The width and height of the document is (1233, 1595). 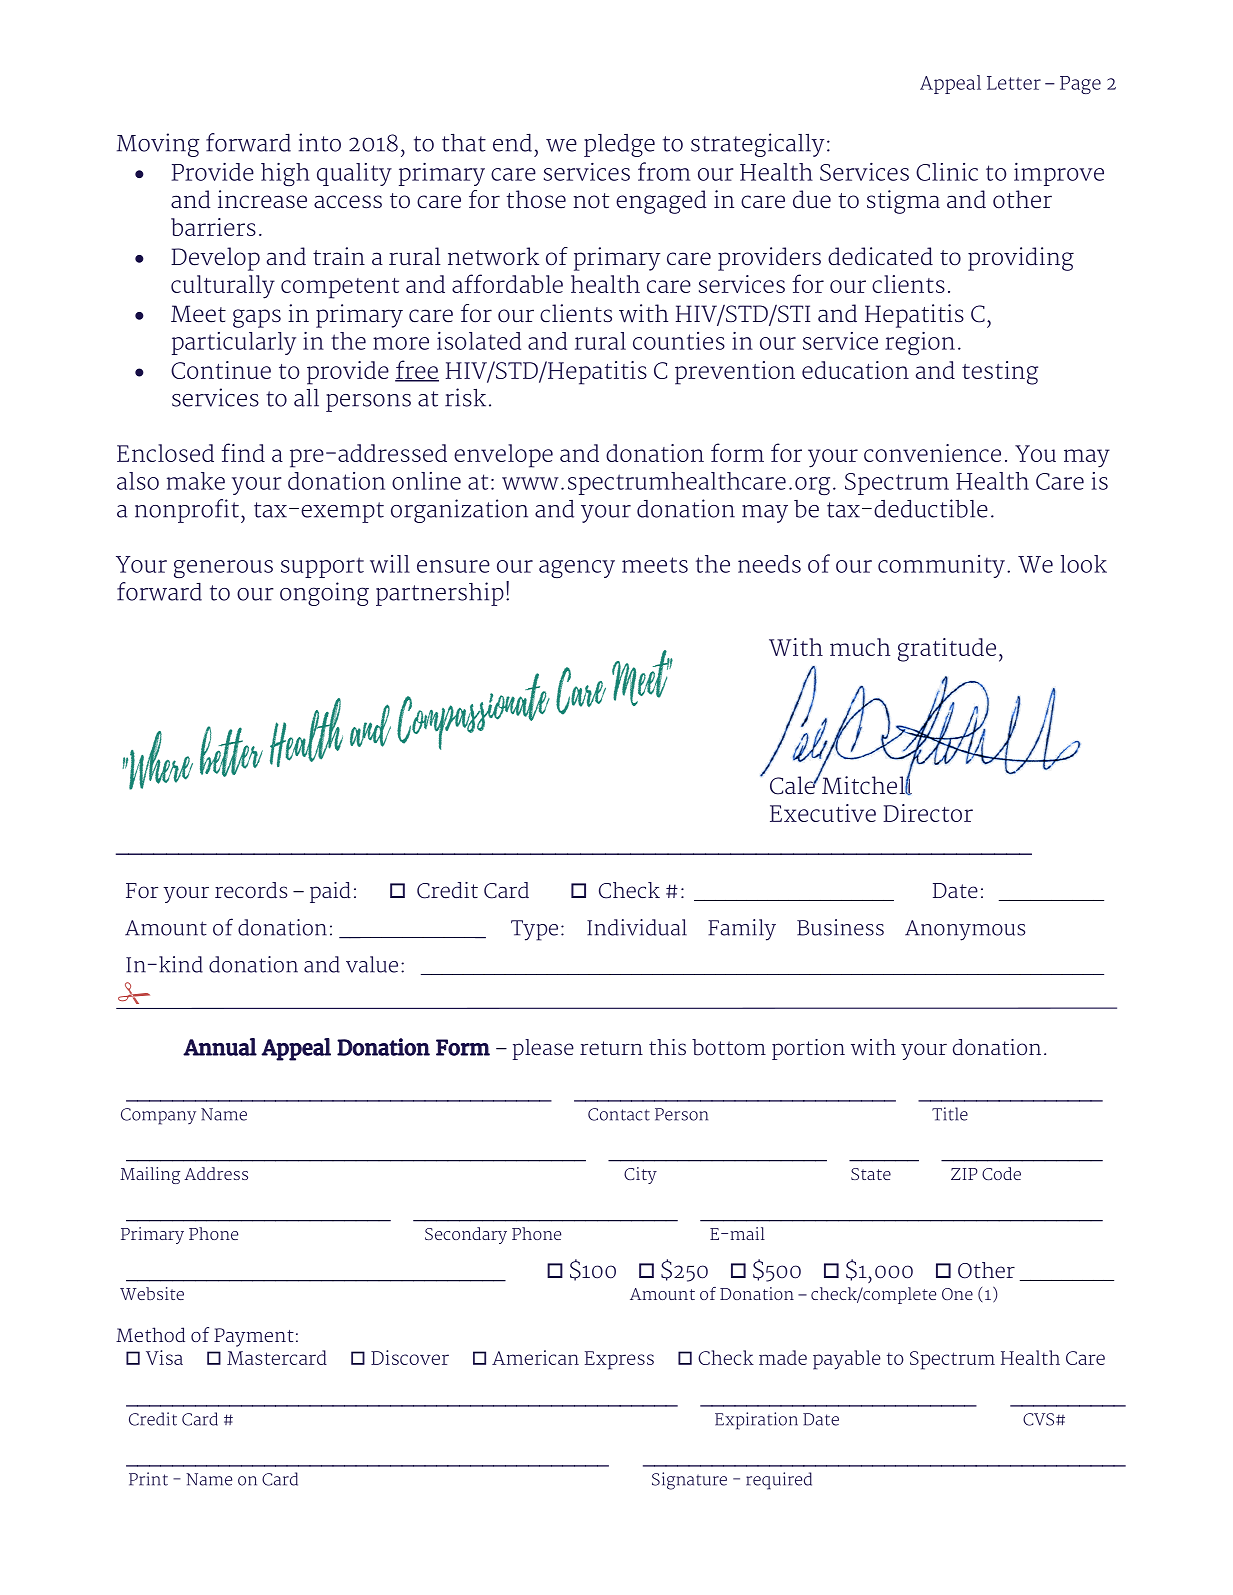 I want to click on Print, so click(x=148, y=1479).
